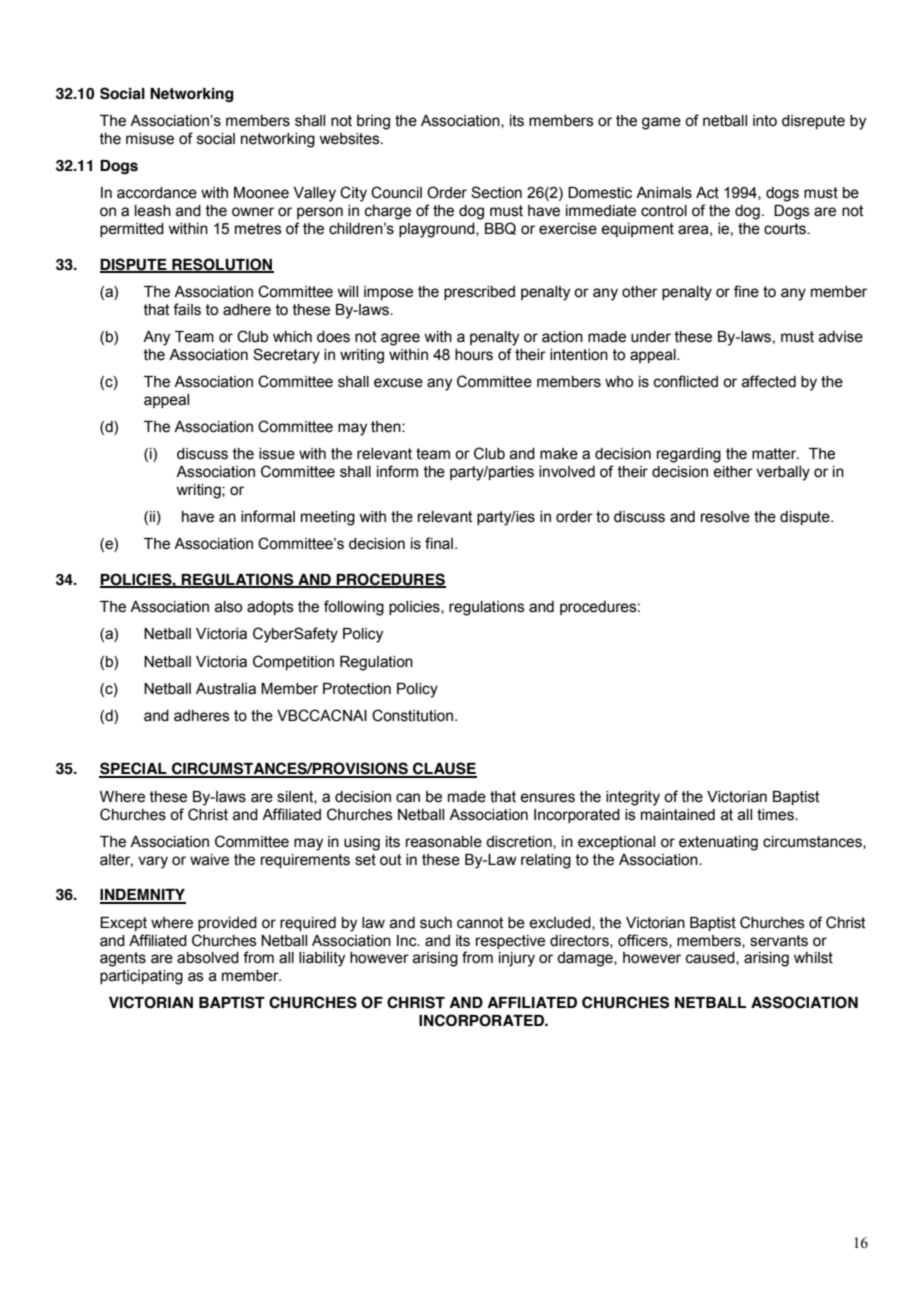 The image size is (924, 1308). What do you see at coordinates (664, 193) in the screenshot?
I see `Animals` at bounding box center [664, 193].
